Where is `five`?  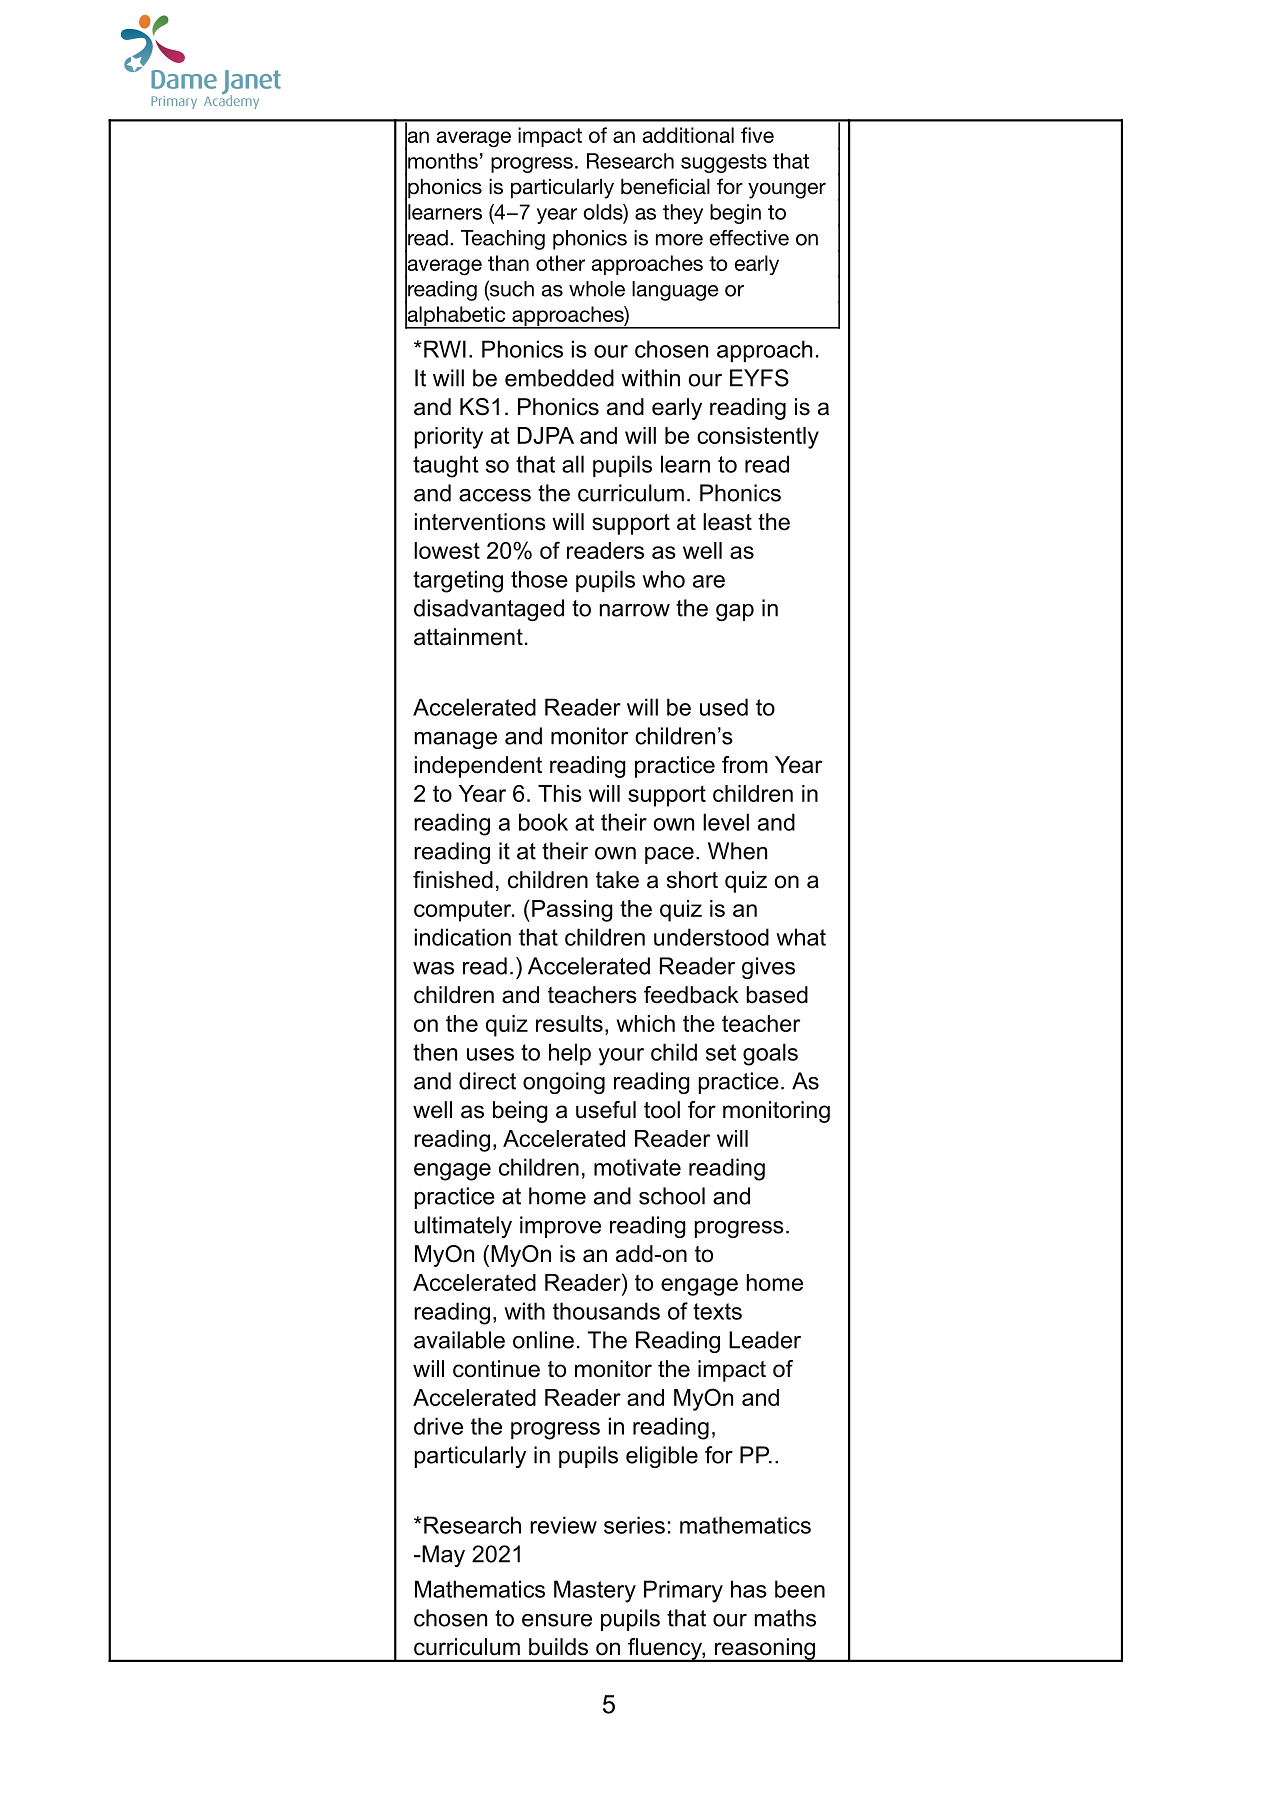 five is located at coordinates (757, 135).
